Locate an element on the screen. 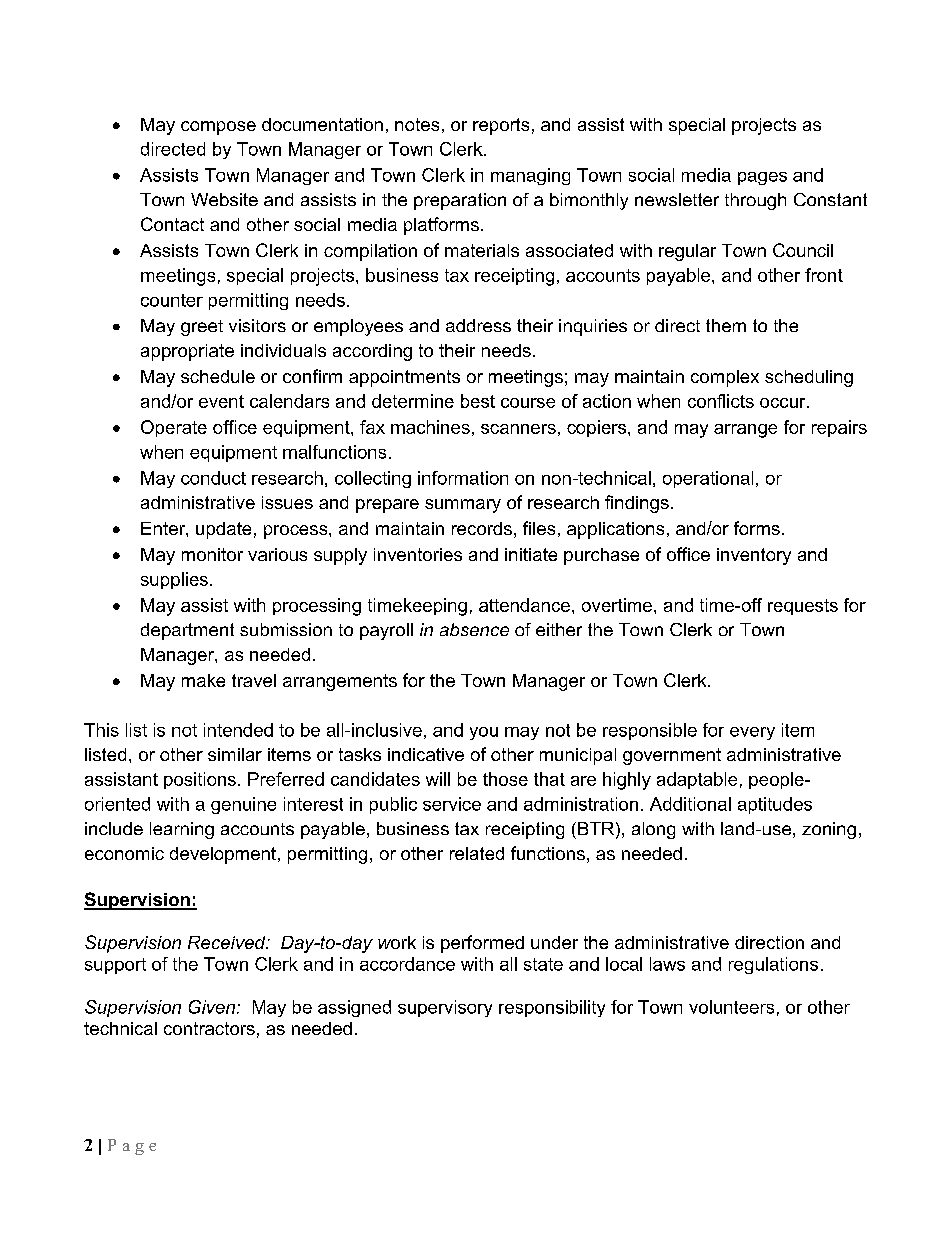 The height and width of the screenshot is (1233, 952). through is located at coordinates (755, 201).
